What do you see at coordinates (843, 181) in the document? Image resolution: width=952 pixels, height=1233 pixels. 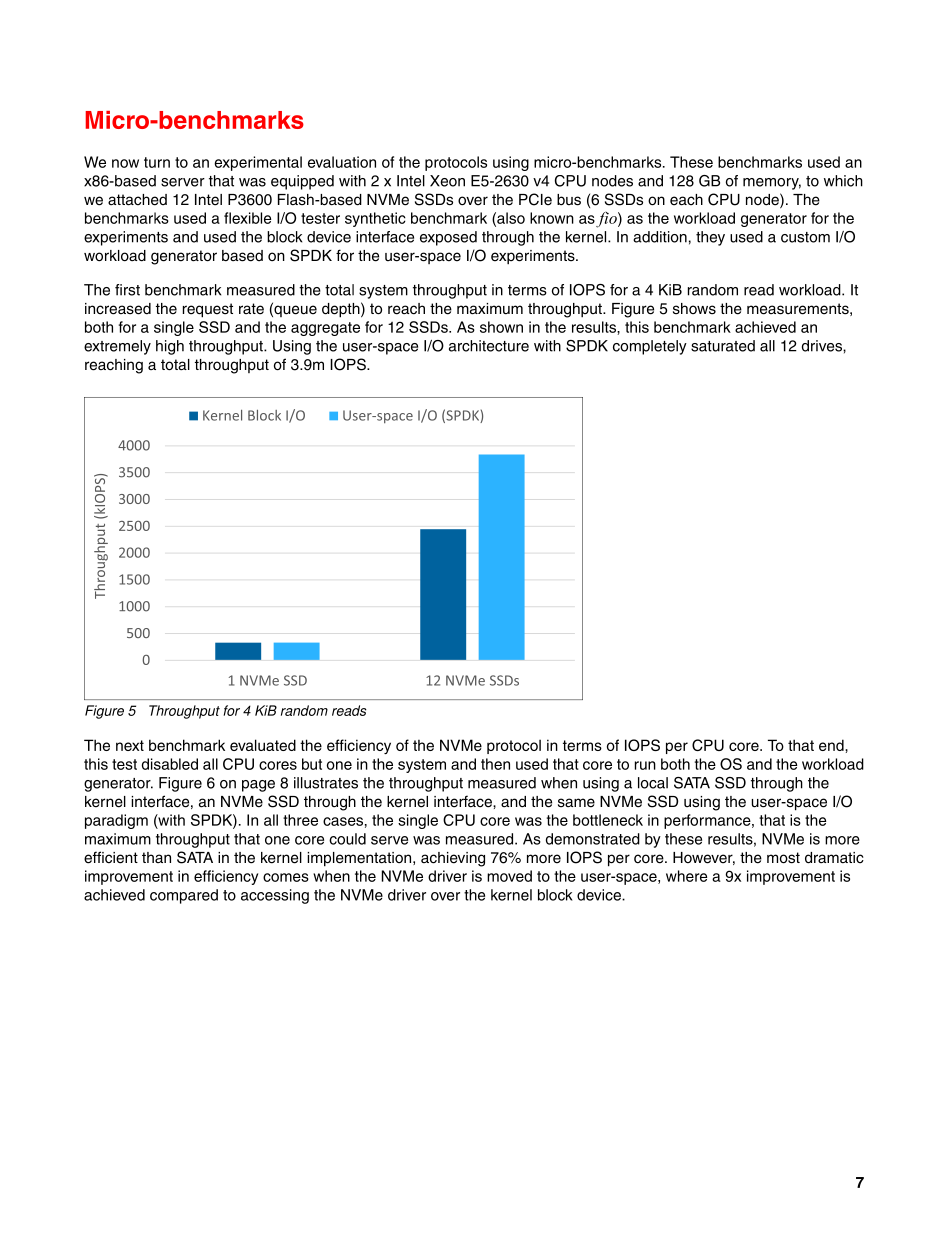 I see `which` at bounding box center [843, 181].
